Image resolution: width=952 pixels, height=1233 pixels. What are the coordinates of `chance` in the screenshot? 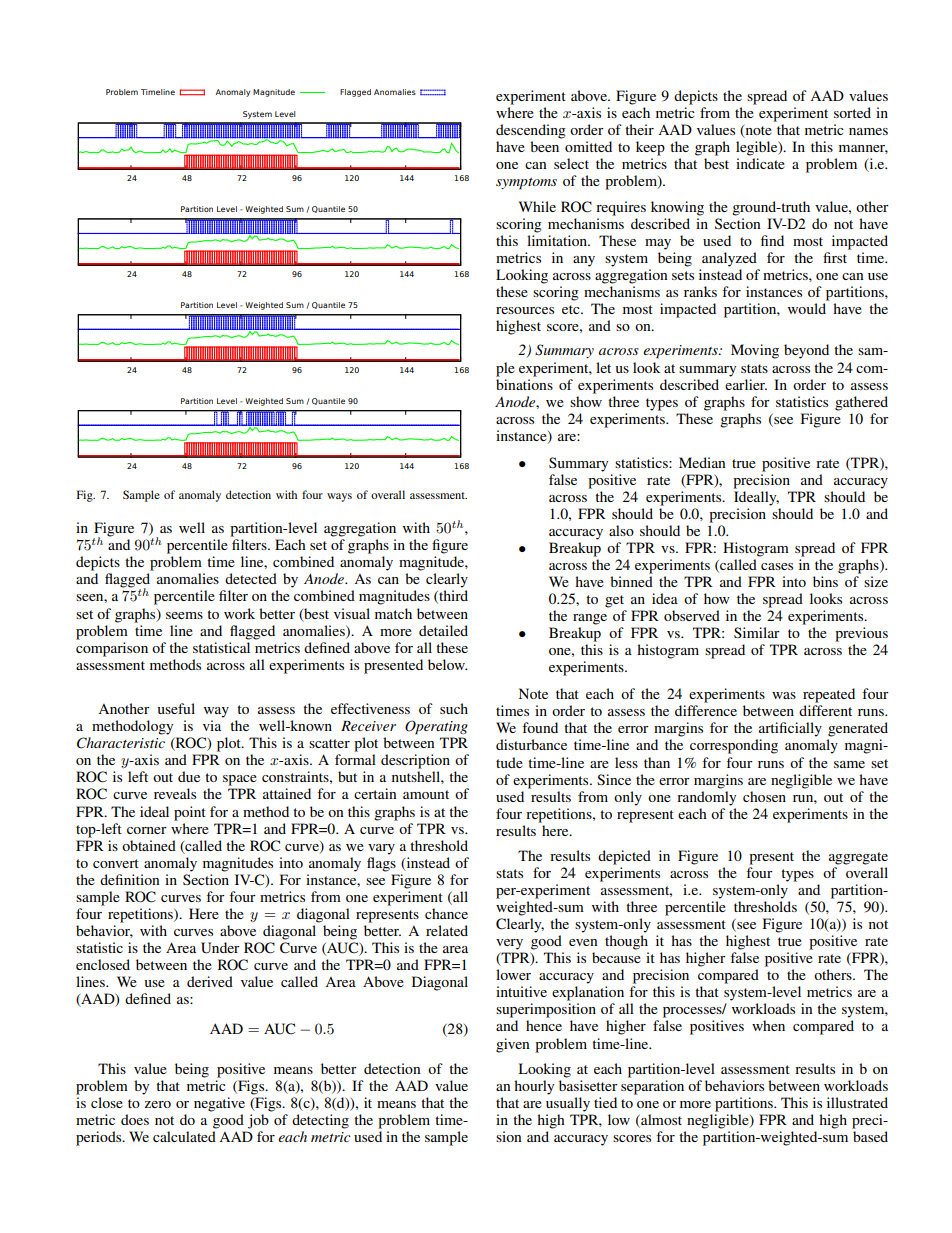 It's located at (446, 913).
